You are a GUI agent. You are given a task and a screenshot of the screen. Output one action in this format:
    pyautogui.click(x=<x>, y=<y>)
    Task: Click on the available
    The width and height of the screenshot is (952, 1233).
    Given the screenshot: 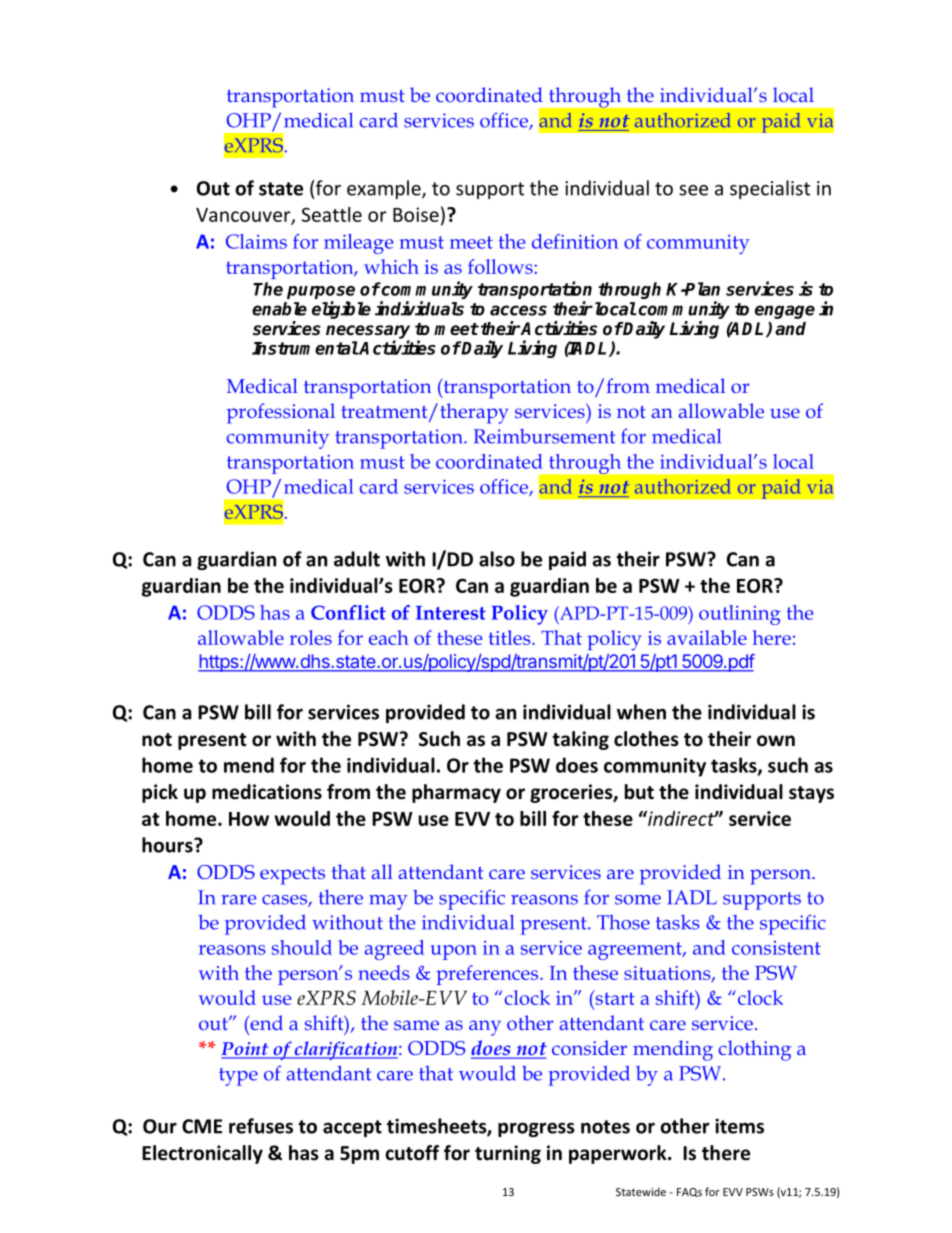 What is the action you would take?
    pyautogui.click(x=707, y=637)
